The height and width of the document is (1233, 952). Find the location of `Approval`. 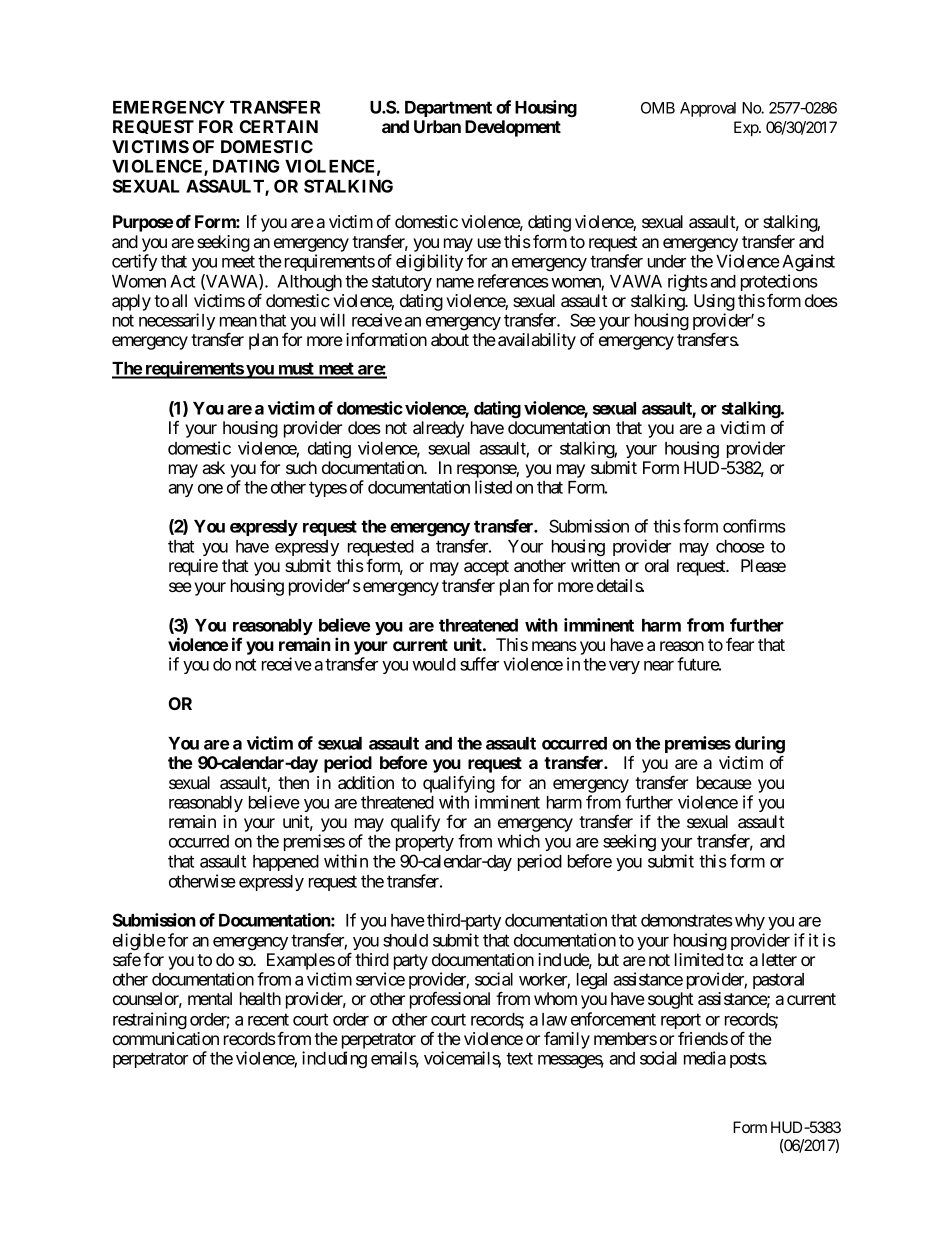

Approval is located at coordinates (708, 109).
